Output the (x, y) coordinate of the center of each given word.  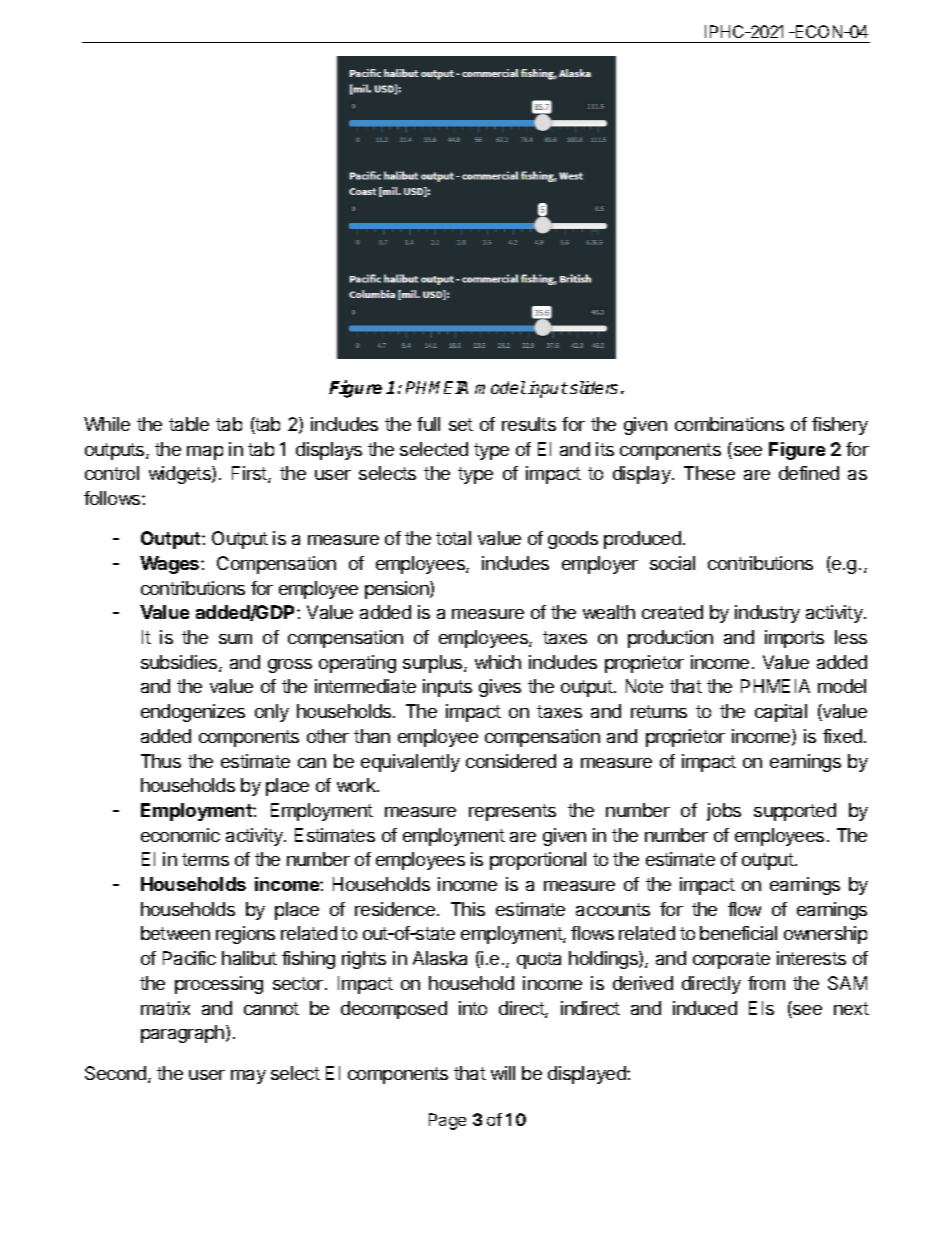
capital (781, 713)
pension (398, 590)
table (189, 424)
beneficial (738, 933)
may (248, 1077)
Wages (171, 565)
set (461, 424)
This (468, 909)
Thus (161, 761)
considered (511, 761)
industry (767, 614)
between (175, 933)
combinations (729, 424)
